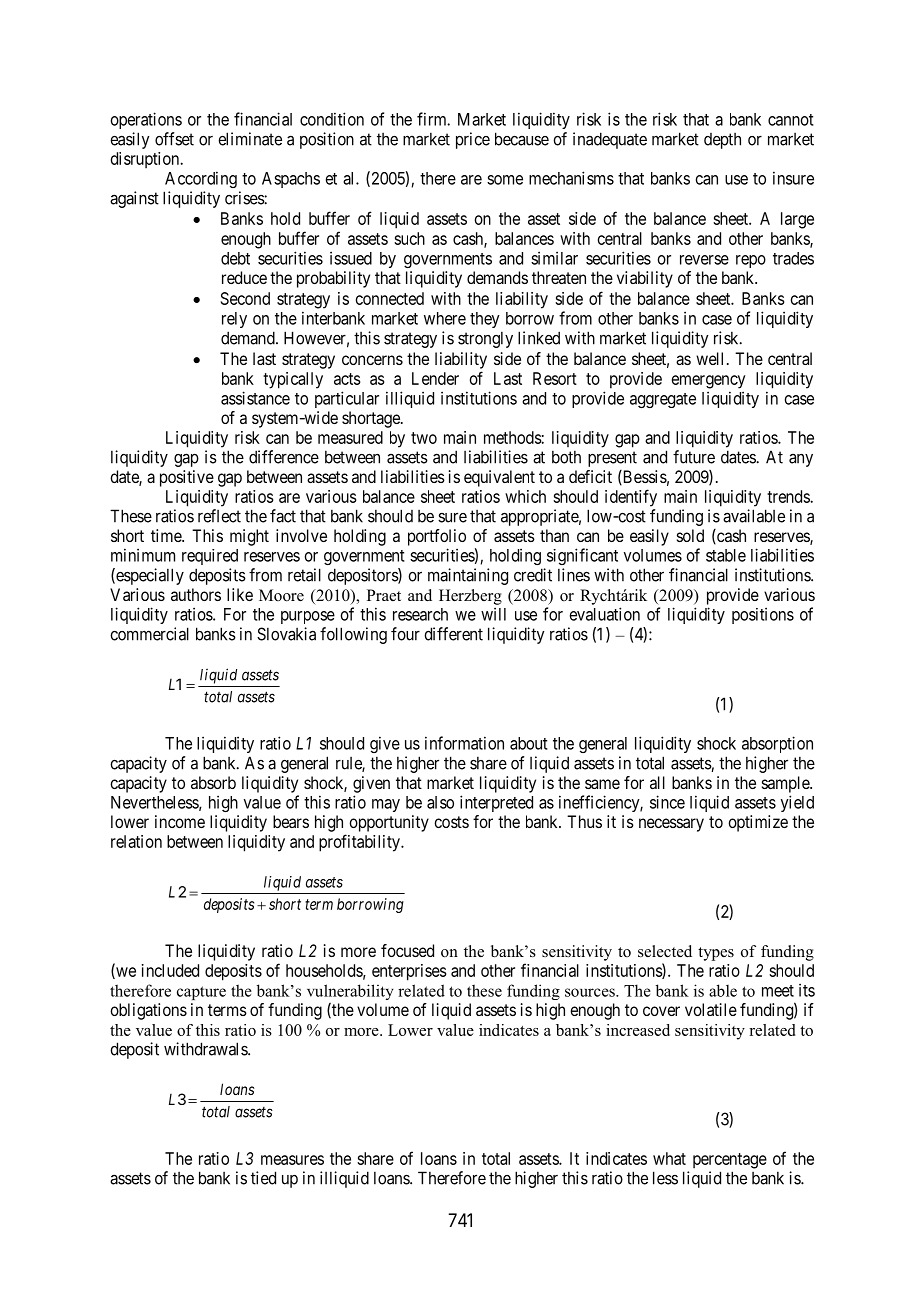 Image resolution: width=924 pixels, height=1308 pixels. Describe the element at coordinates (263, 1178) in the screenshot. I see `tied` at that location.
